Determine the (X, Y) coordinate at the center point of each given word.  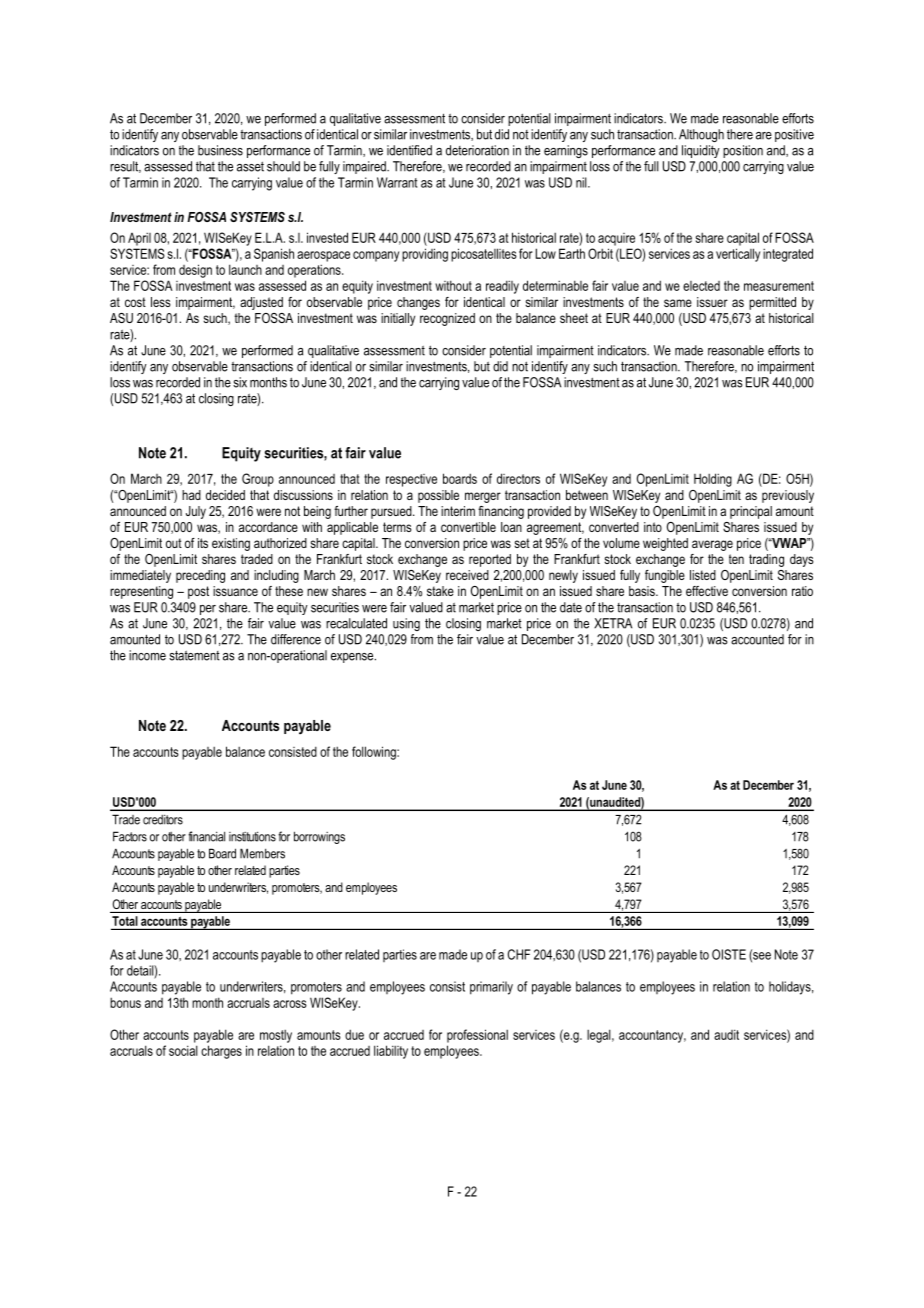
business (220, 150)
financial (206, 836)
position (743, 151)
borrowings (319, 837)
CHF (519, 954)
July (196, 512)
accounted (757, 639)
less (161, 302)
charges (221, 1052)
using (406, 624)
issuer (712, 302)
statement (194, 655)
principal (751, 512)
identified (409, 150)
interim (458, 511)
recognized (447, 319)
